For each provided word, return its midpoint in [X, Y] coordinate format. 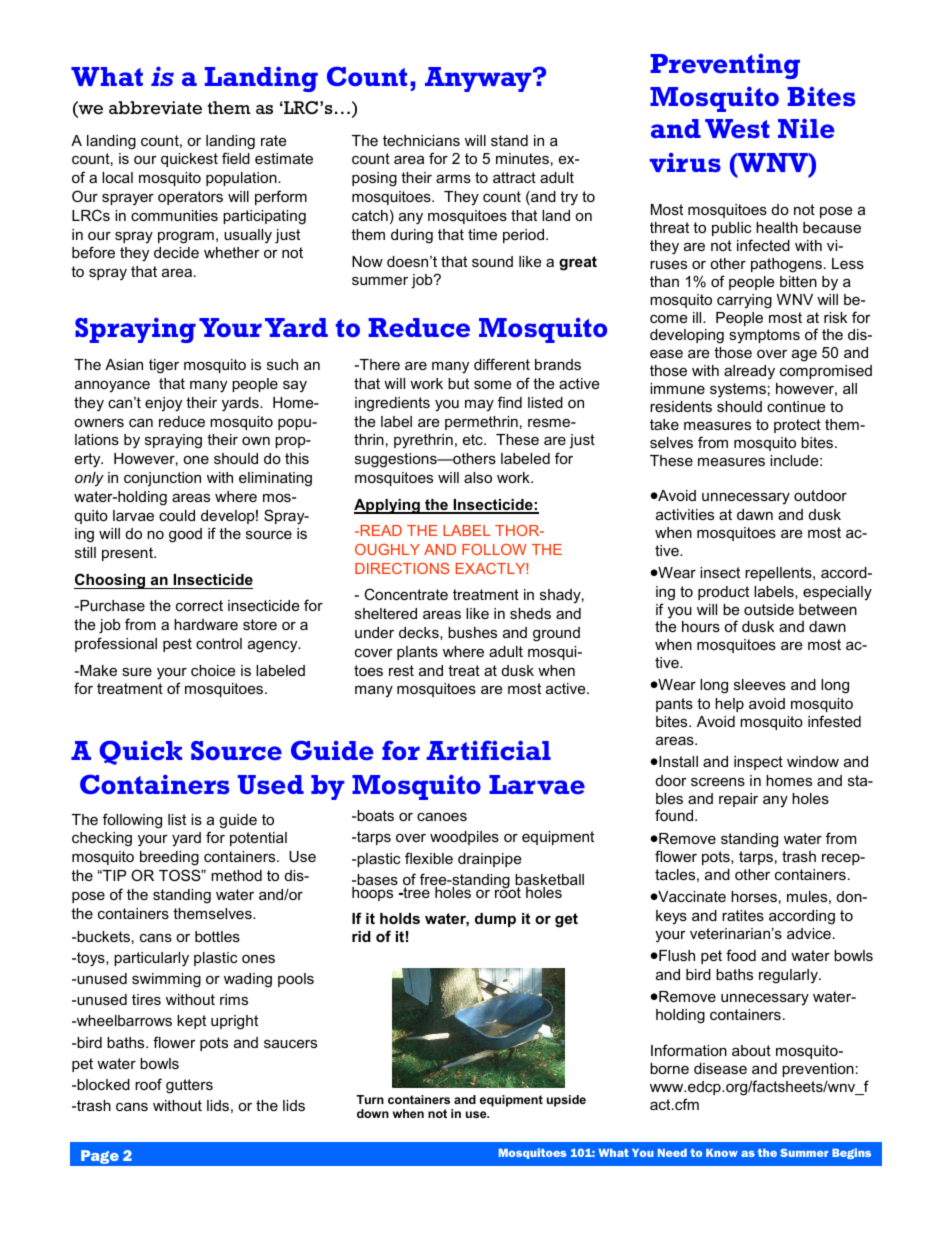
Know [722, 1153]
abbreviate [155, 108]
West [737, 128]
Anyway [479, 79]
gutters [189, 1086]
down [373, 1113]
